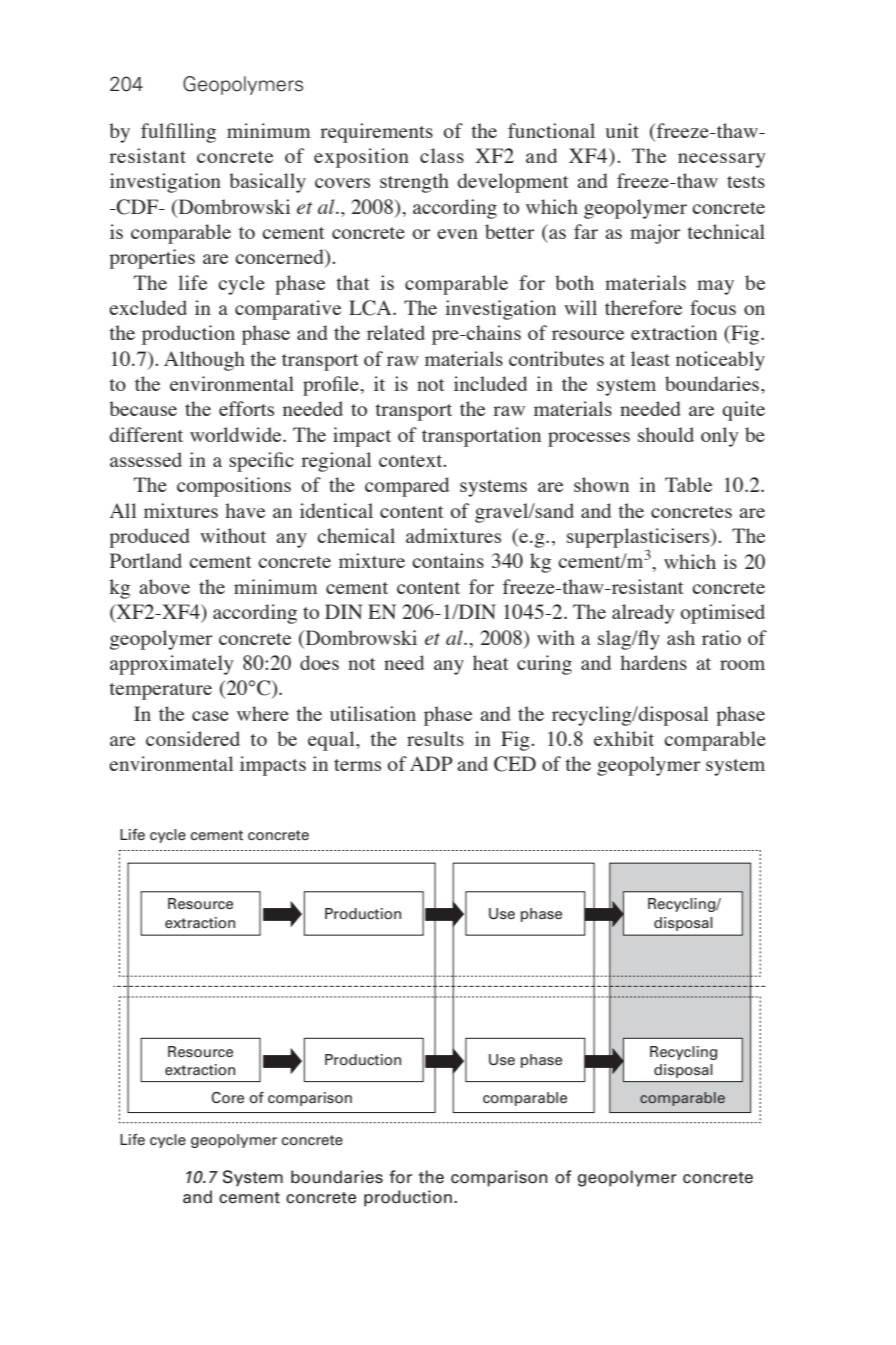 Image resolution: width=896 pixels, height=1345 pixels. What do you see at coordinates (193, 738) in the page?
I see `considered` at bounding box center [193, 738].
